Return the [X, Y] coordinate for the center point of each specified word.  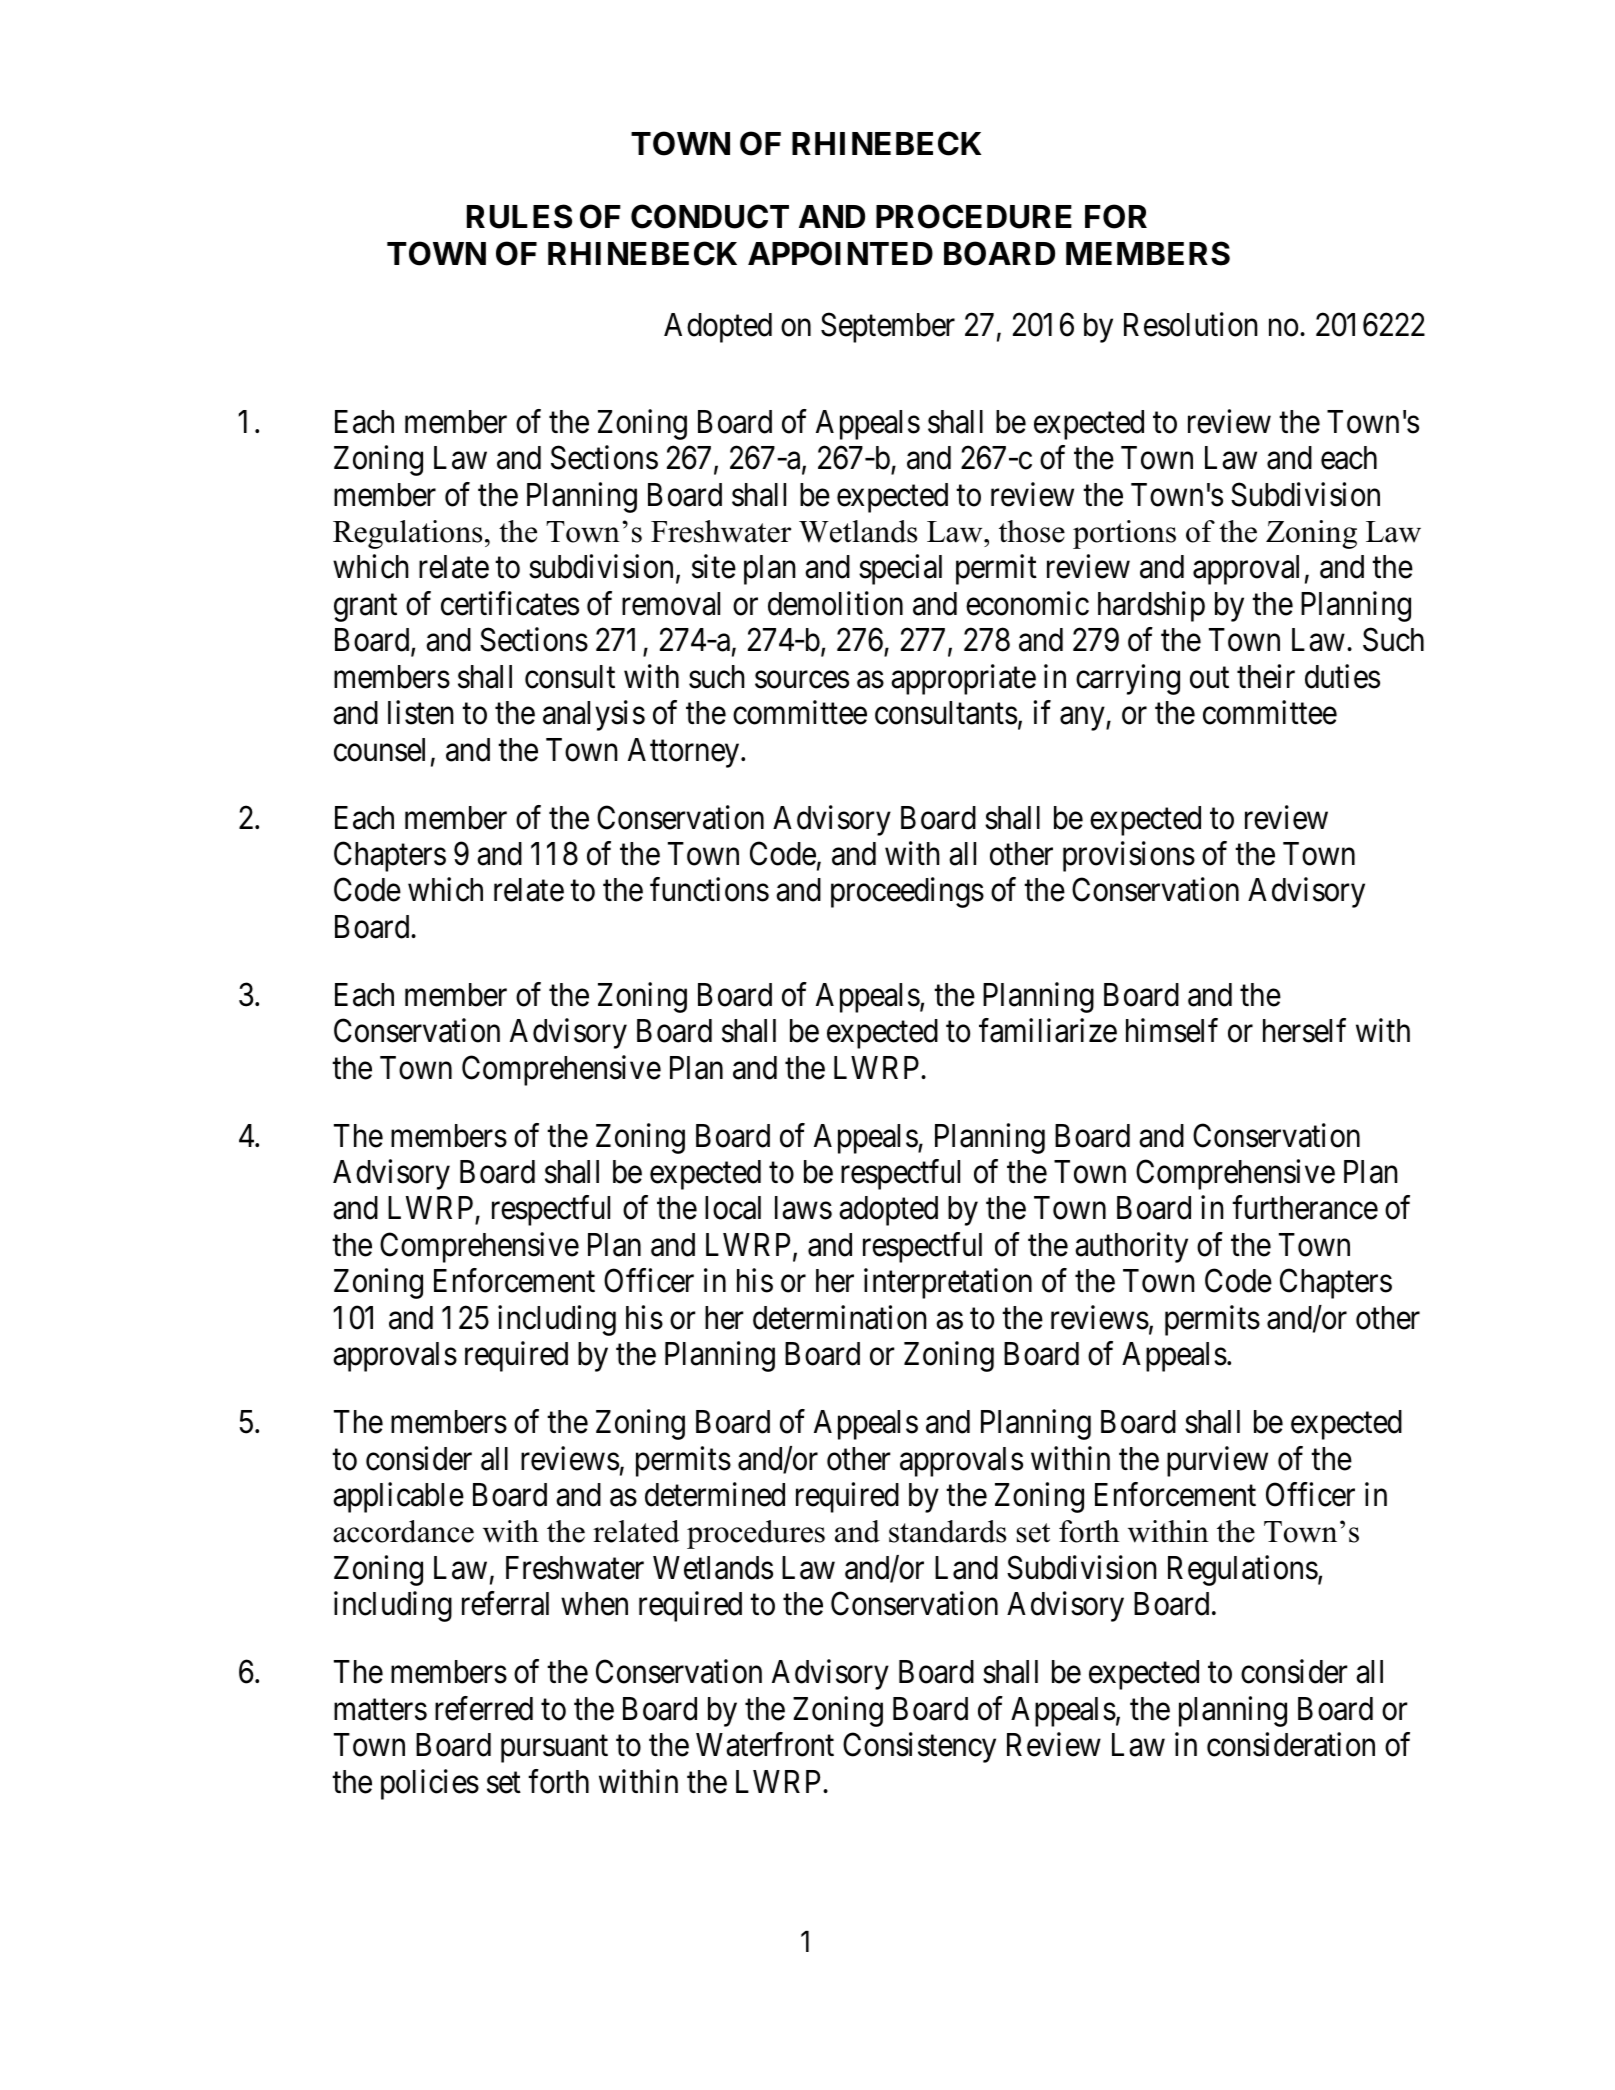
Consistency [919, 1748]
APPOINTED [840, 253]
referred [484, 1708]
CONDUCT [710, 216]
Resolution [1191, 324]
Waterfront [765, 1745]
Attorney [685, 753]
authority [1131, 1247]
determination [840, 1317]
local [733, 1208]
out [1209, 678]
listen [421, 713]
